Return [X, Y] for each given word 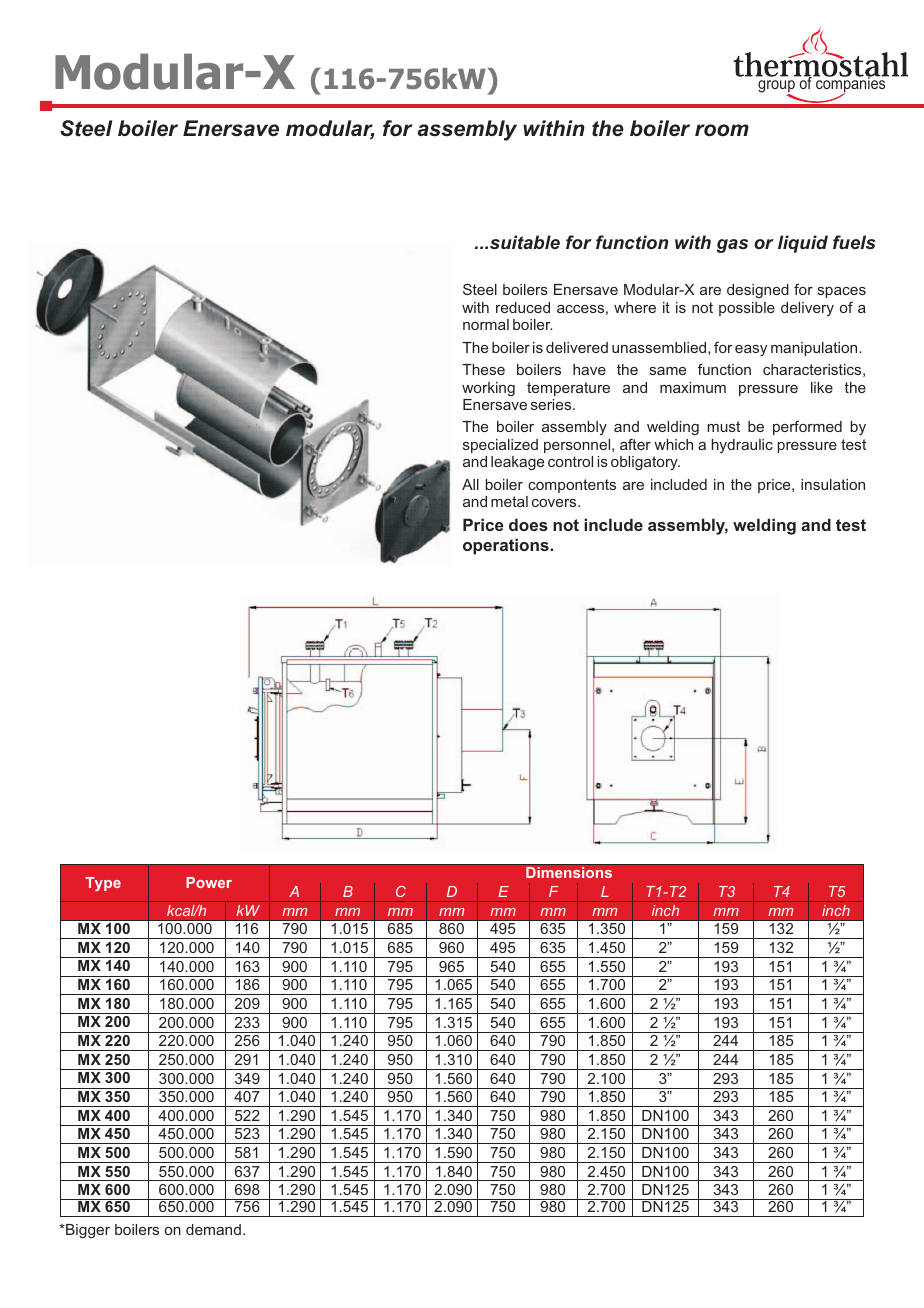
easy [751, 350]
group [776, 88]
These [483, 369]
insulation [833, 484]
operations [507, 546]
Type [103, 884]
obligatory [645, 463]
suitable [525, 242]
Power [209, 882]
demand [213, 1229]
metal [509, 501]
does [528, 524]
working [488, 389]
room [722, 130]
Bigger [87, 1231]
